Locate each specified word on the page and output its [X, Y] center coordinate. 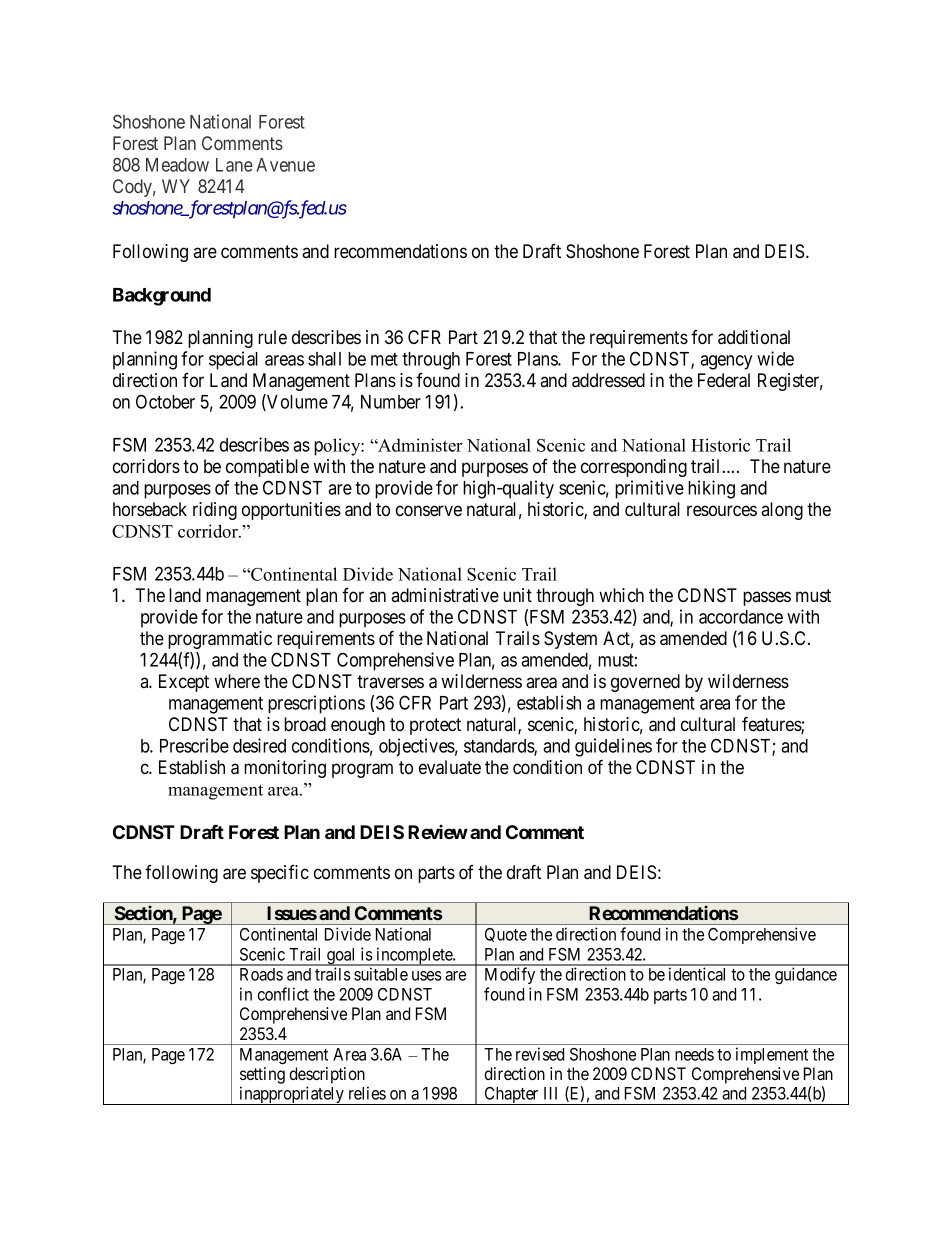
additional [754, 337]
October [165, 401]
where [237, 681]
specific [280, 874]
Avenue [285, 165]
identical [697, 974]
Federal [724, 380]
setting [262, 1077]
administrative [445, 595]
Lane [234, 165]
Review [438, 831]
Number [391, 402]
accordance [741, 617]
